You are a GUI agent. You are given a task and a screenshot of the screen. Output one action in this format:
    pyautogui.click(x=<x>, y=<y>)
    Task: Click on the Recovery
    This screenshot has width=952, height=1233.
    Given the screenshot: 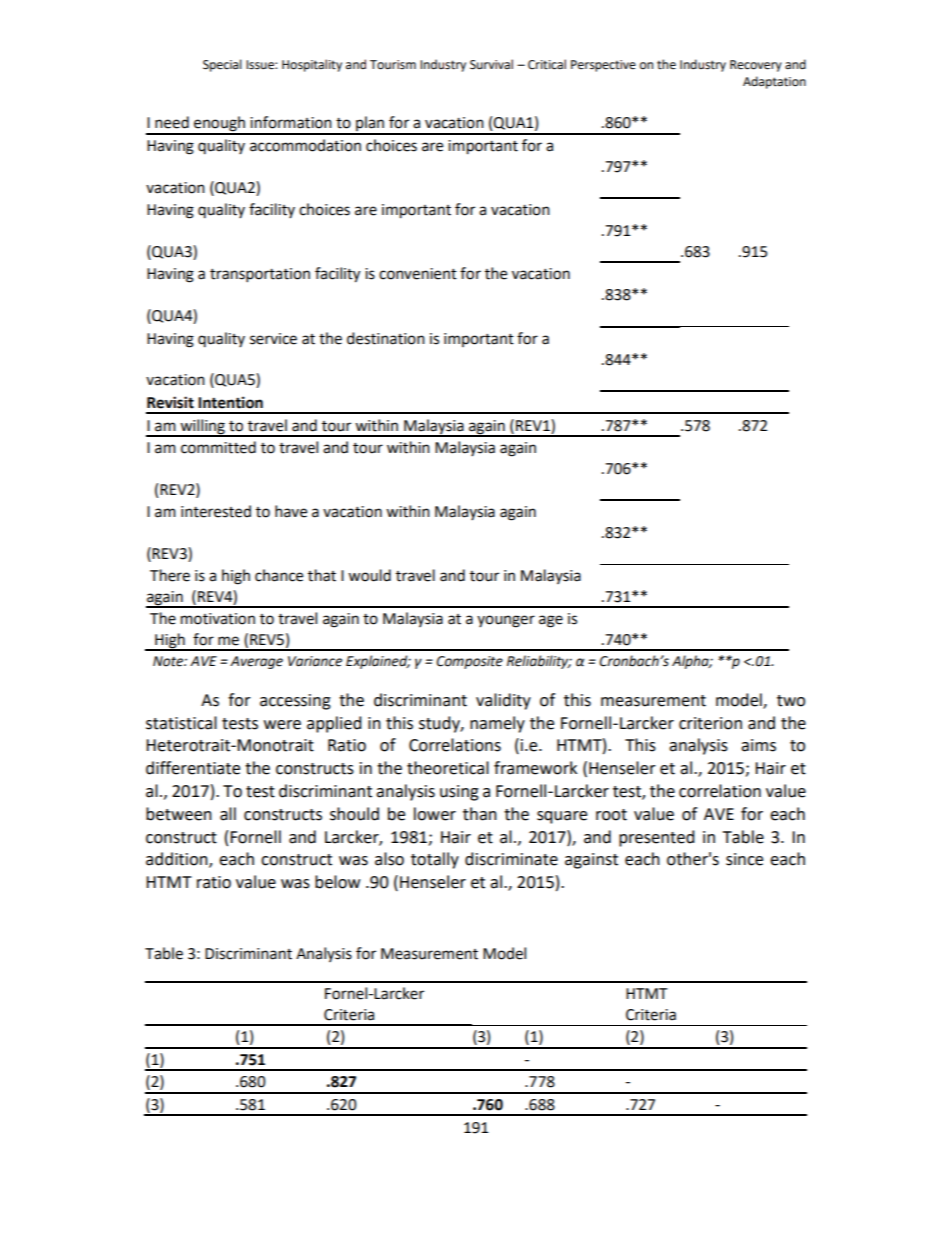 What is the action you would take?
    pyautogui.click(x=756, y=66)
